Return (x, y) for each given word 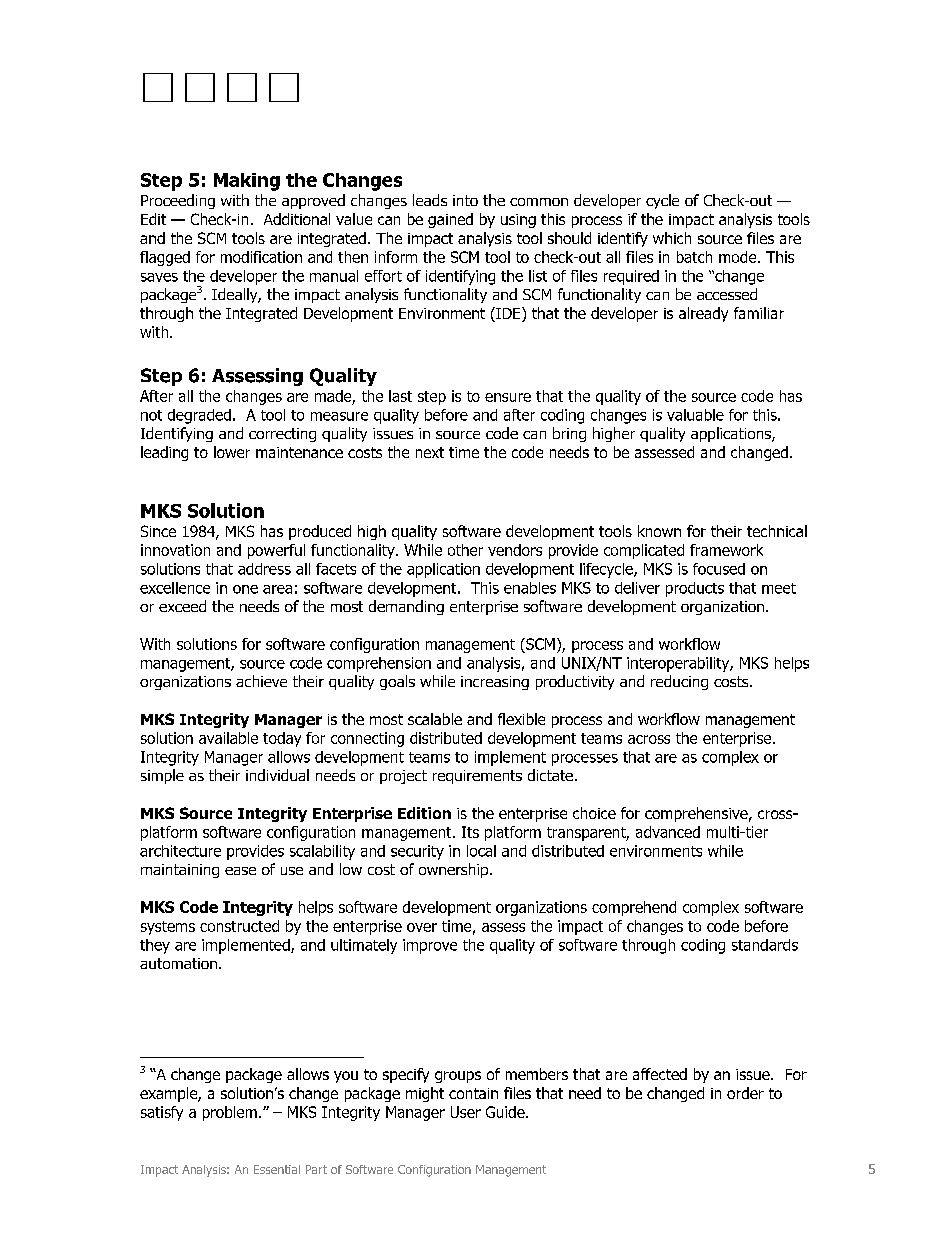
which (672, 238)
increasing (495, 683)
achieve (261, 681)
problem (230, 1113)
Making (247, 182)
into (465, 200)
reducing (679, 682)
